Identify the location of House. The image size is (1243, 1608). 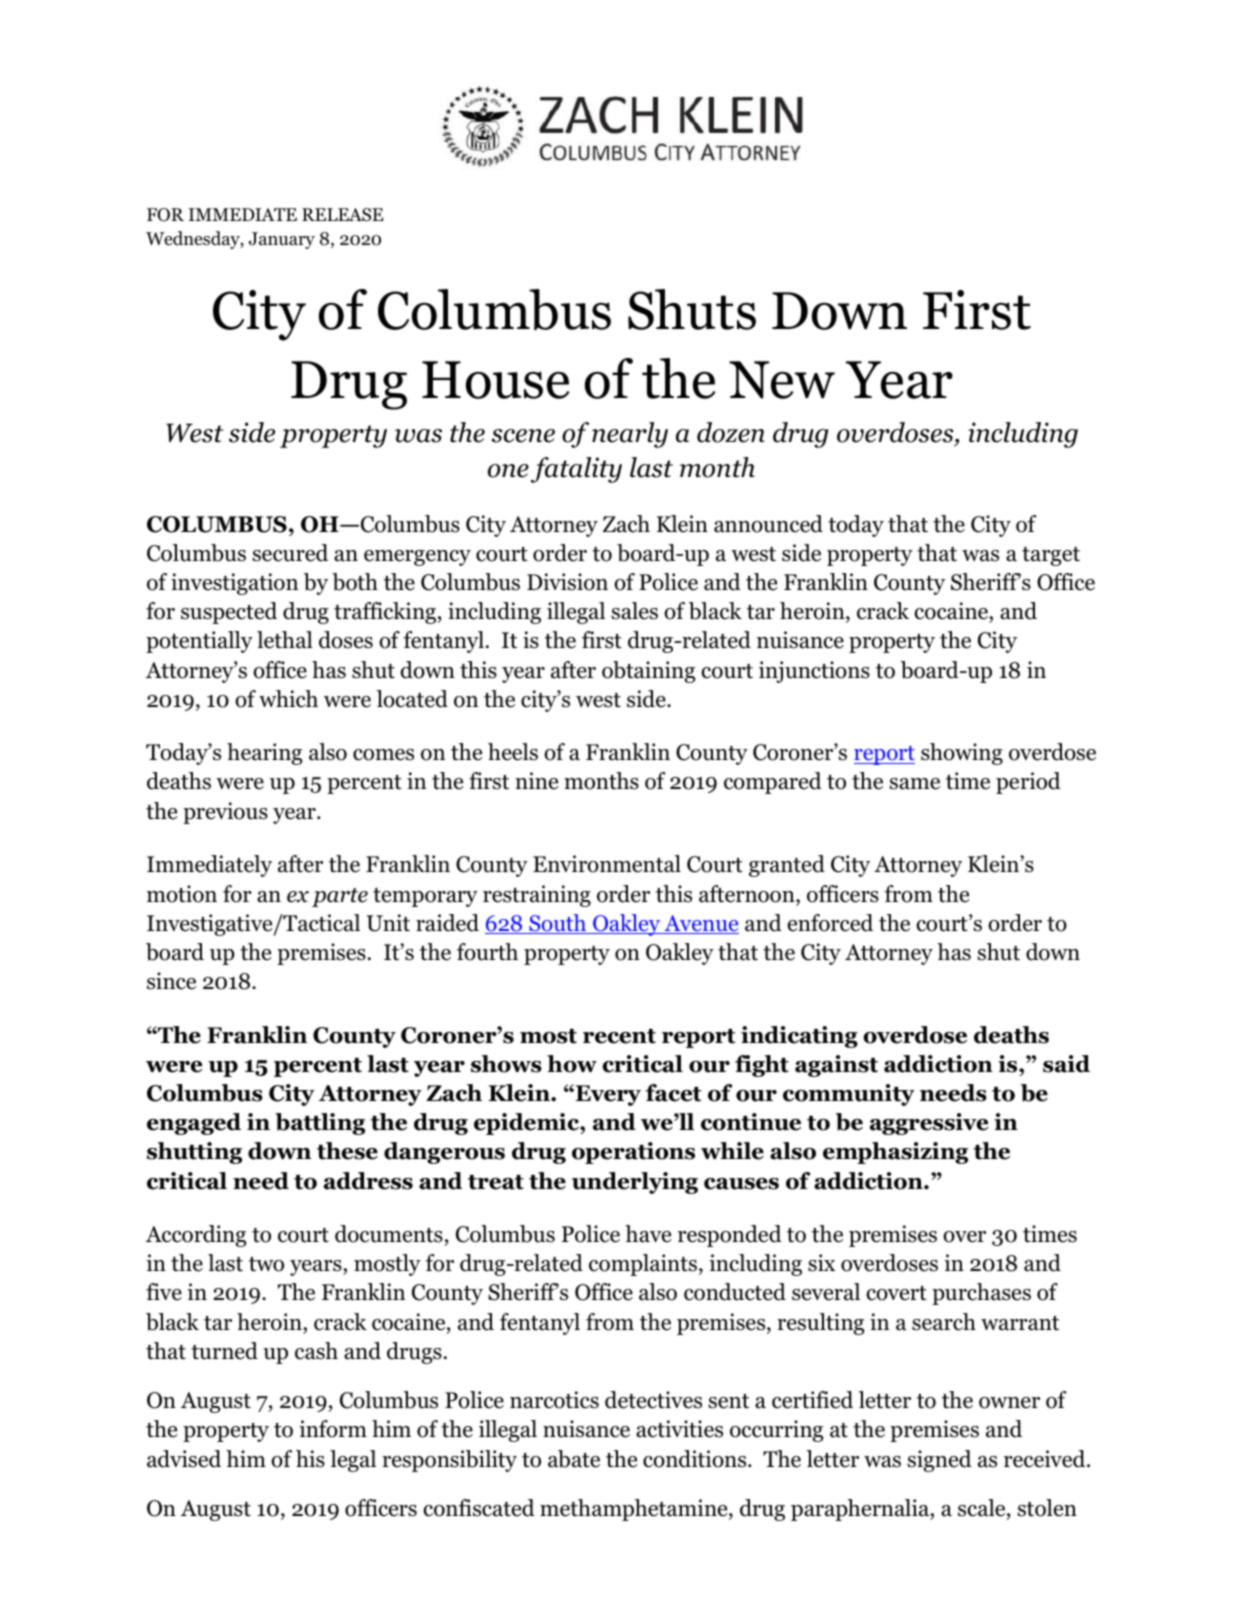
(496, 380).
